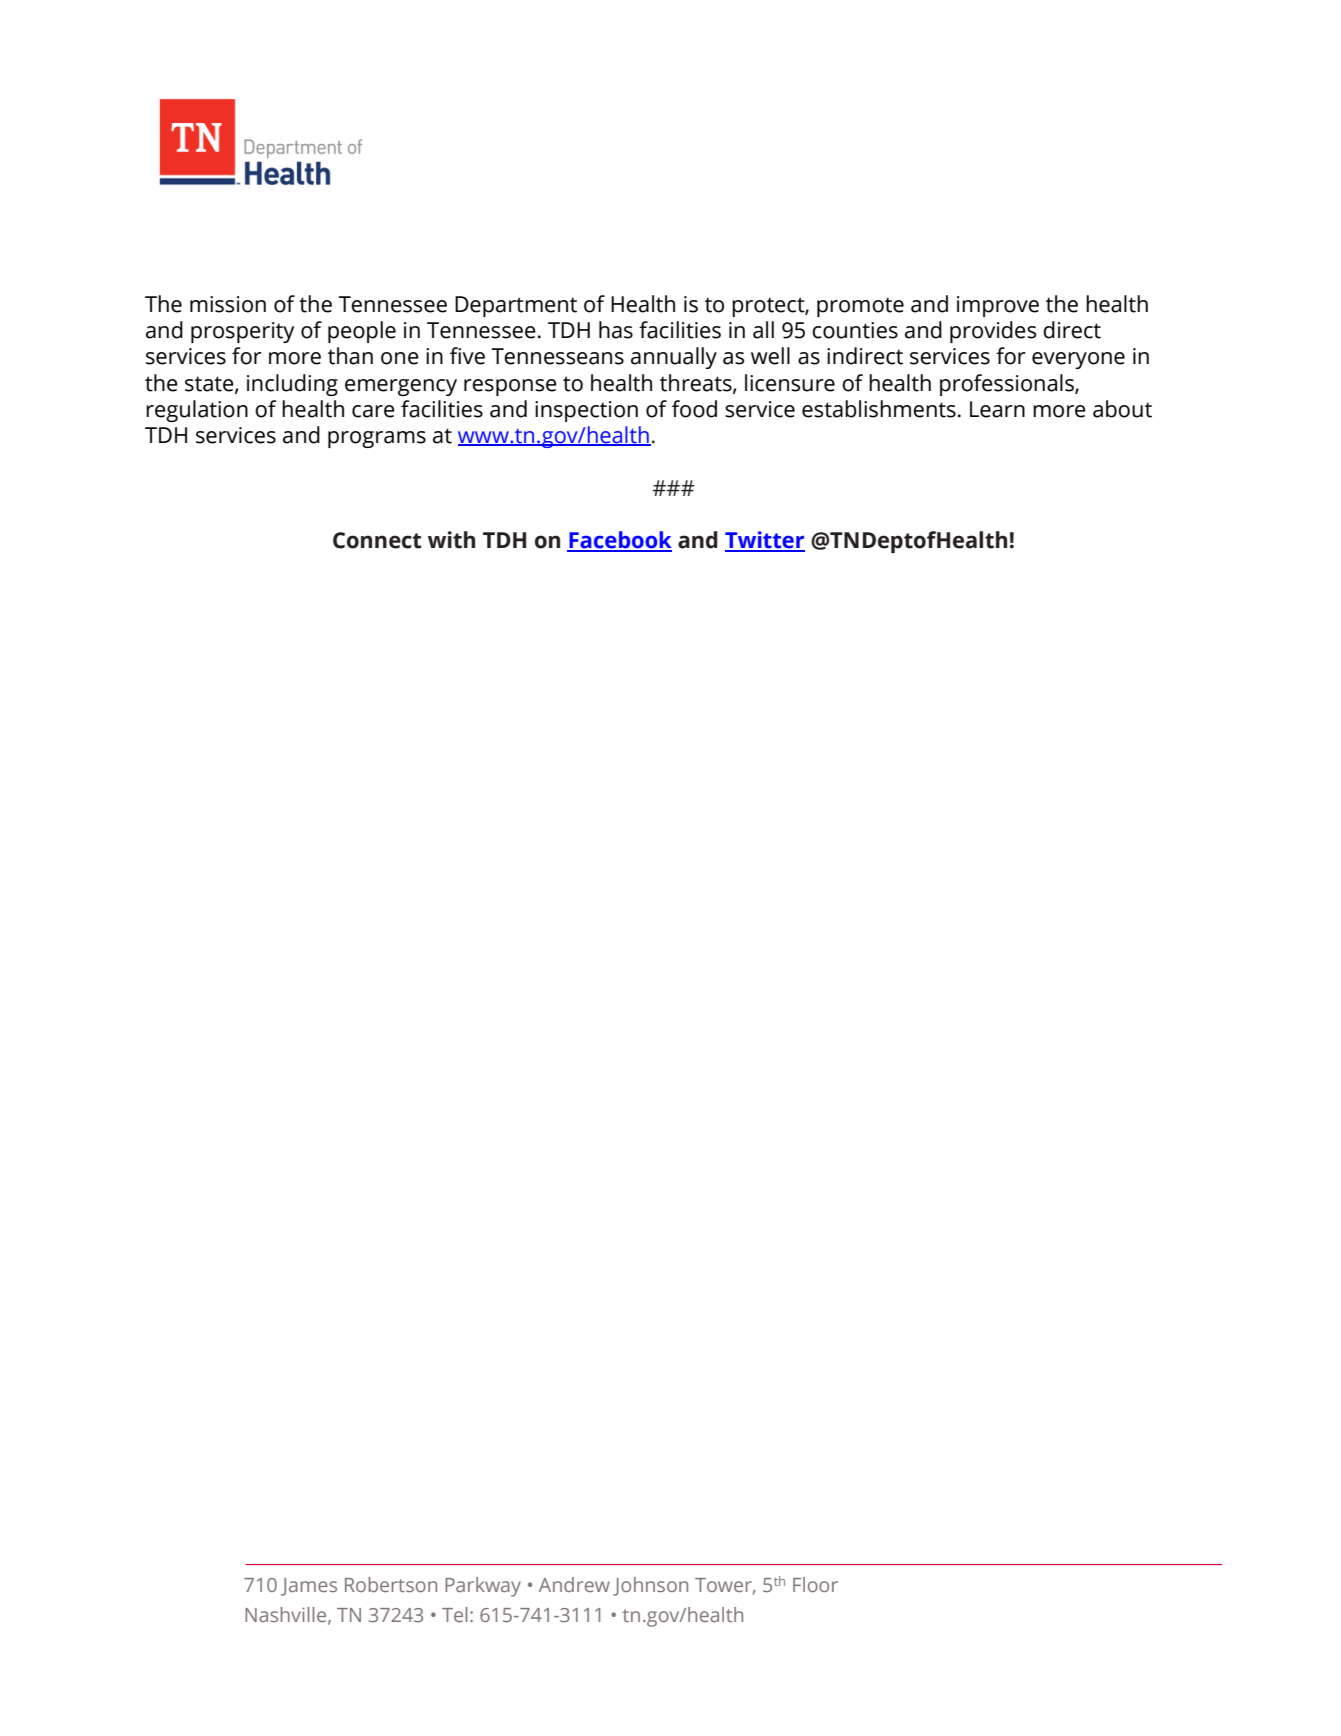 The height and width of the page is (1736, 1341). I want to click on James, so click(309, 1587).
